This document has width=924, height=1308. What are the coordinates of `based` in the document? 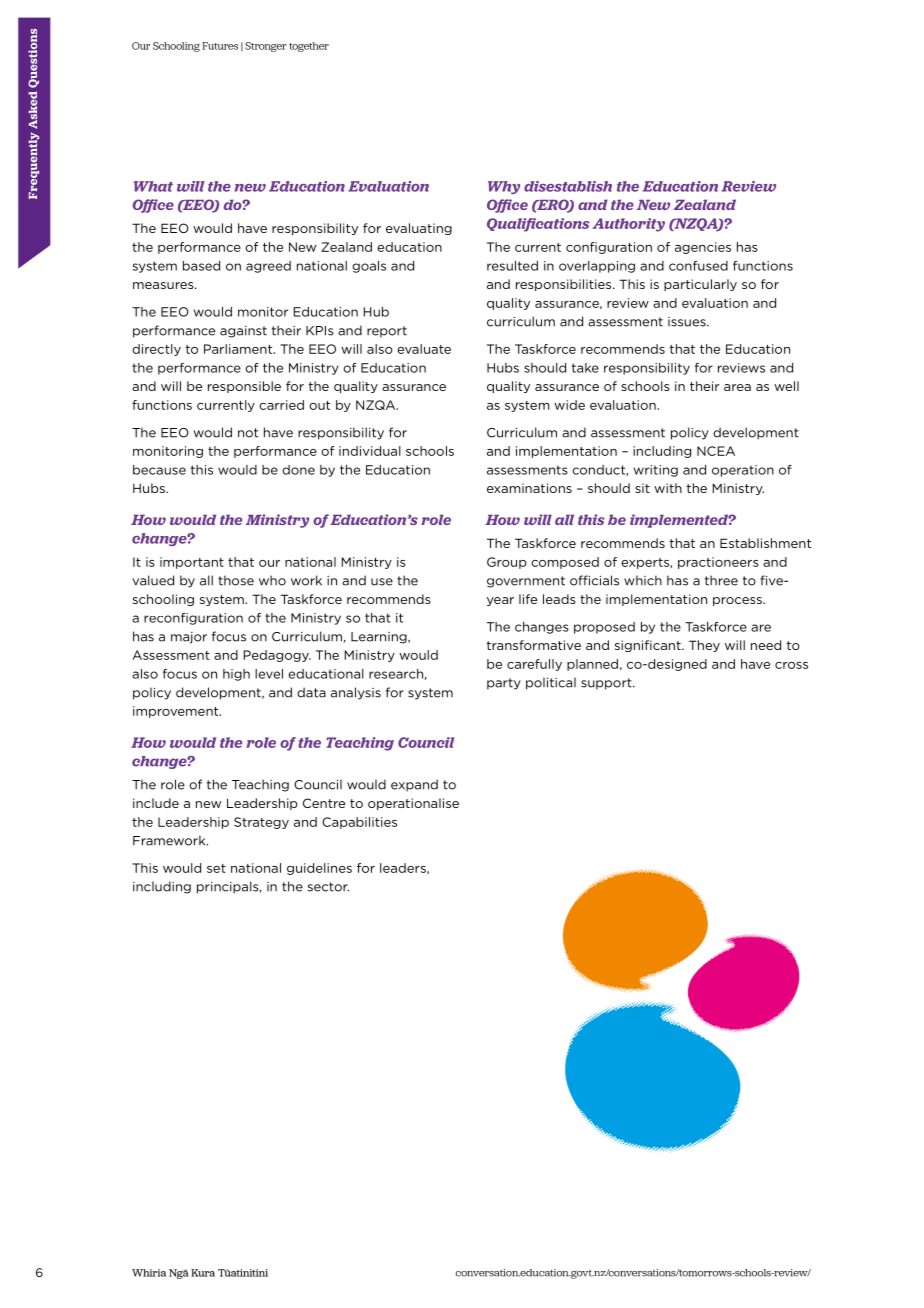 It's located at (201, 266).
